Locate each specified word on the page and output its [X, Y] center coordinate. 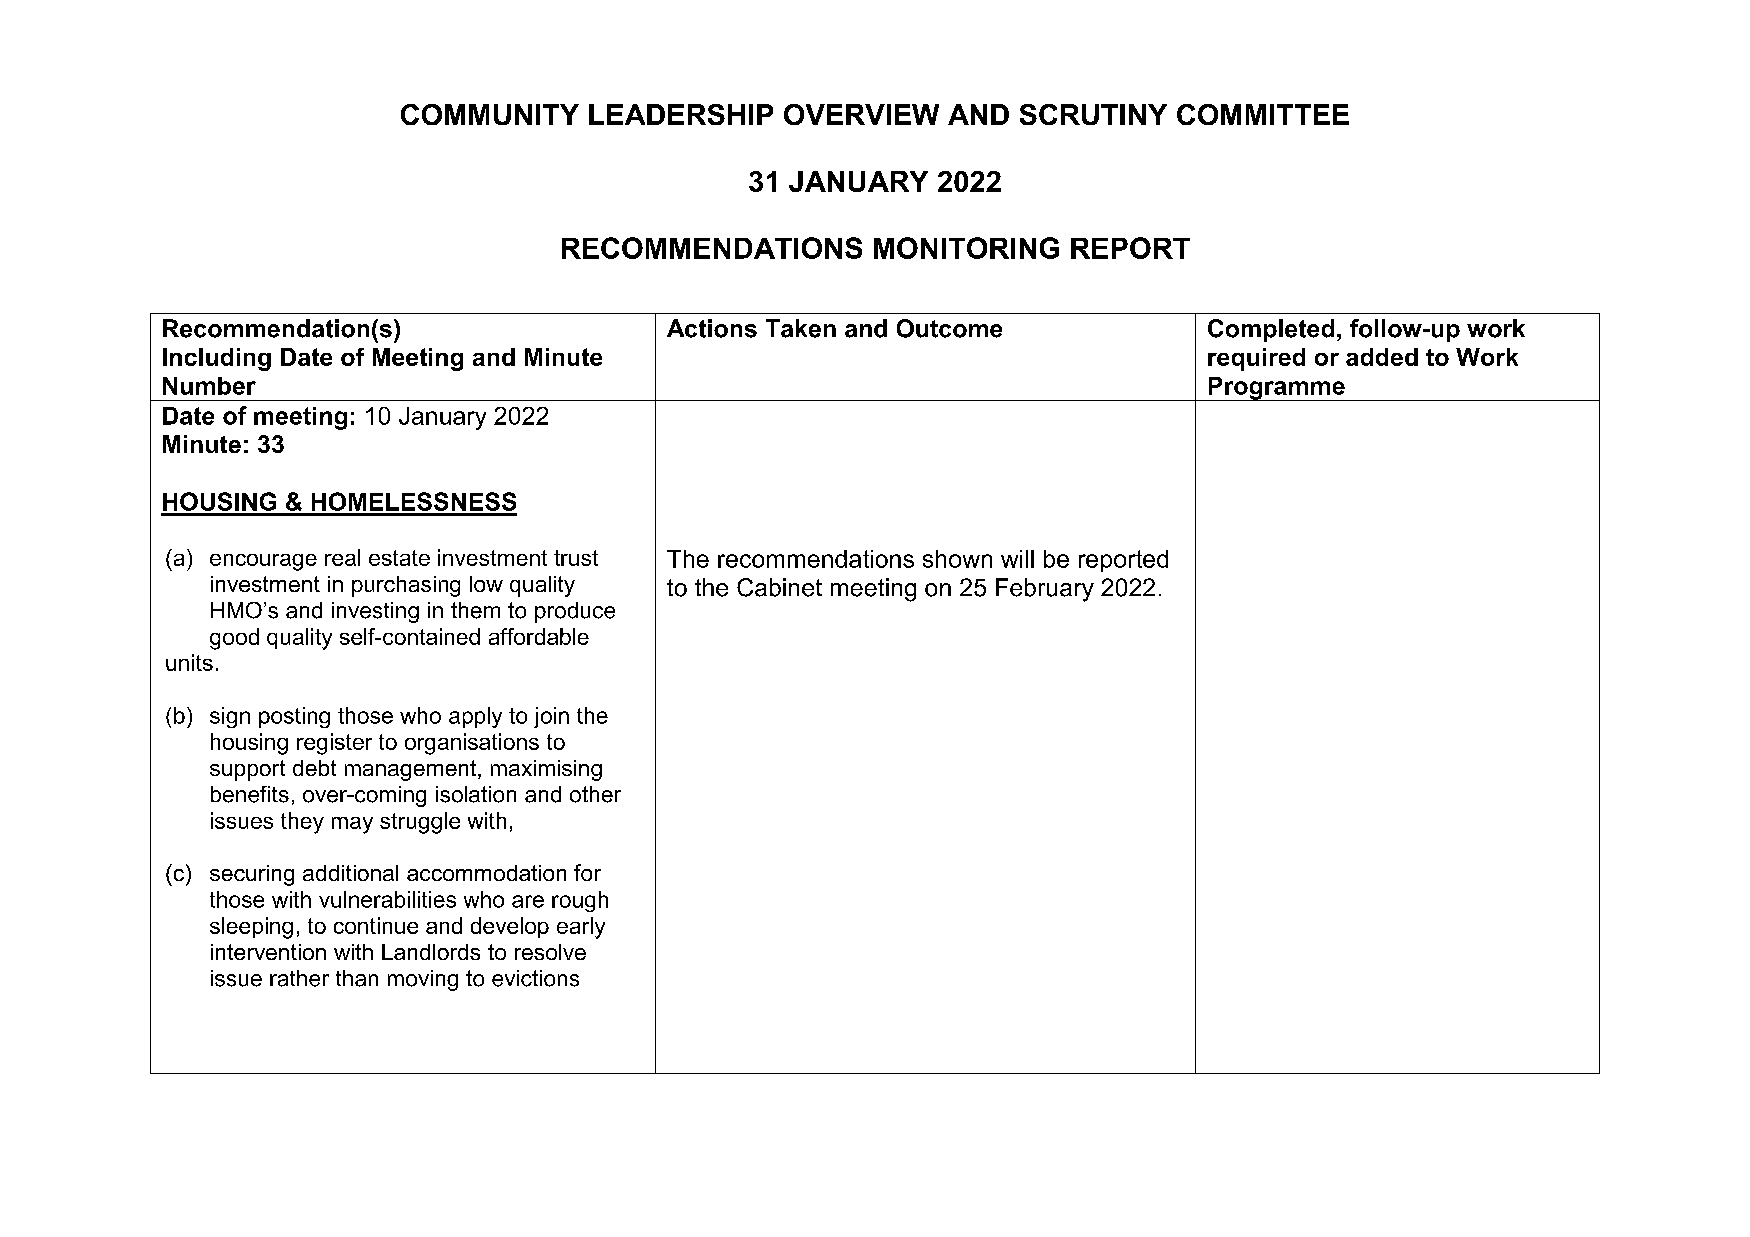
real [342, 557]
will [1017, 559]
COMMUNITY [490, 114]
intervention [268, 952]
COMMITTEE [1263, 114]
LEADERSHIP [681, 114]
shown [957, 559]
